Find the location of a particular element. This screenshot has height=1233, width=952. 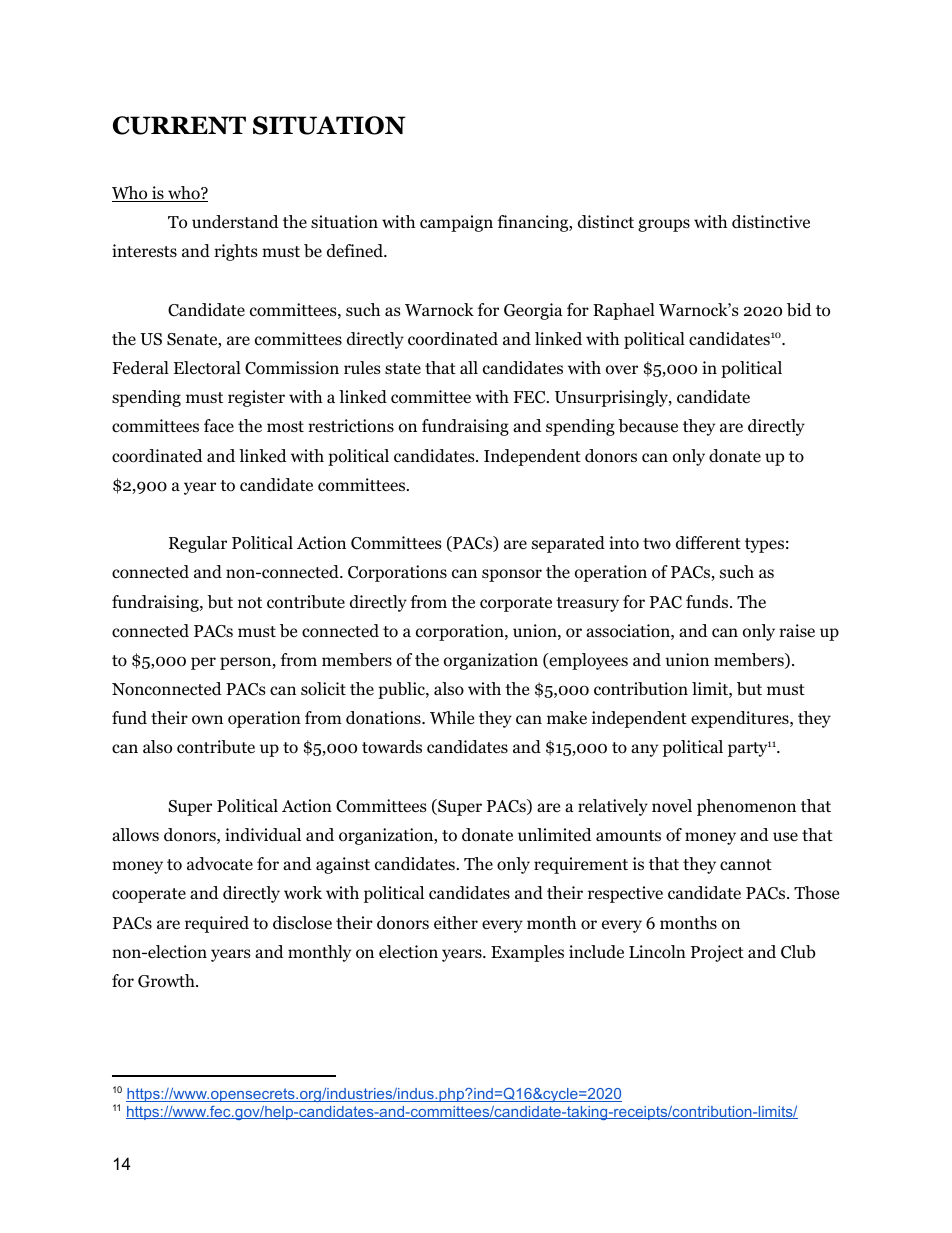

required is located at coordinates (217, 924).
